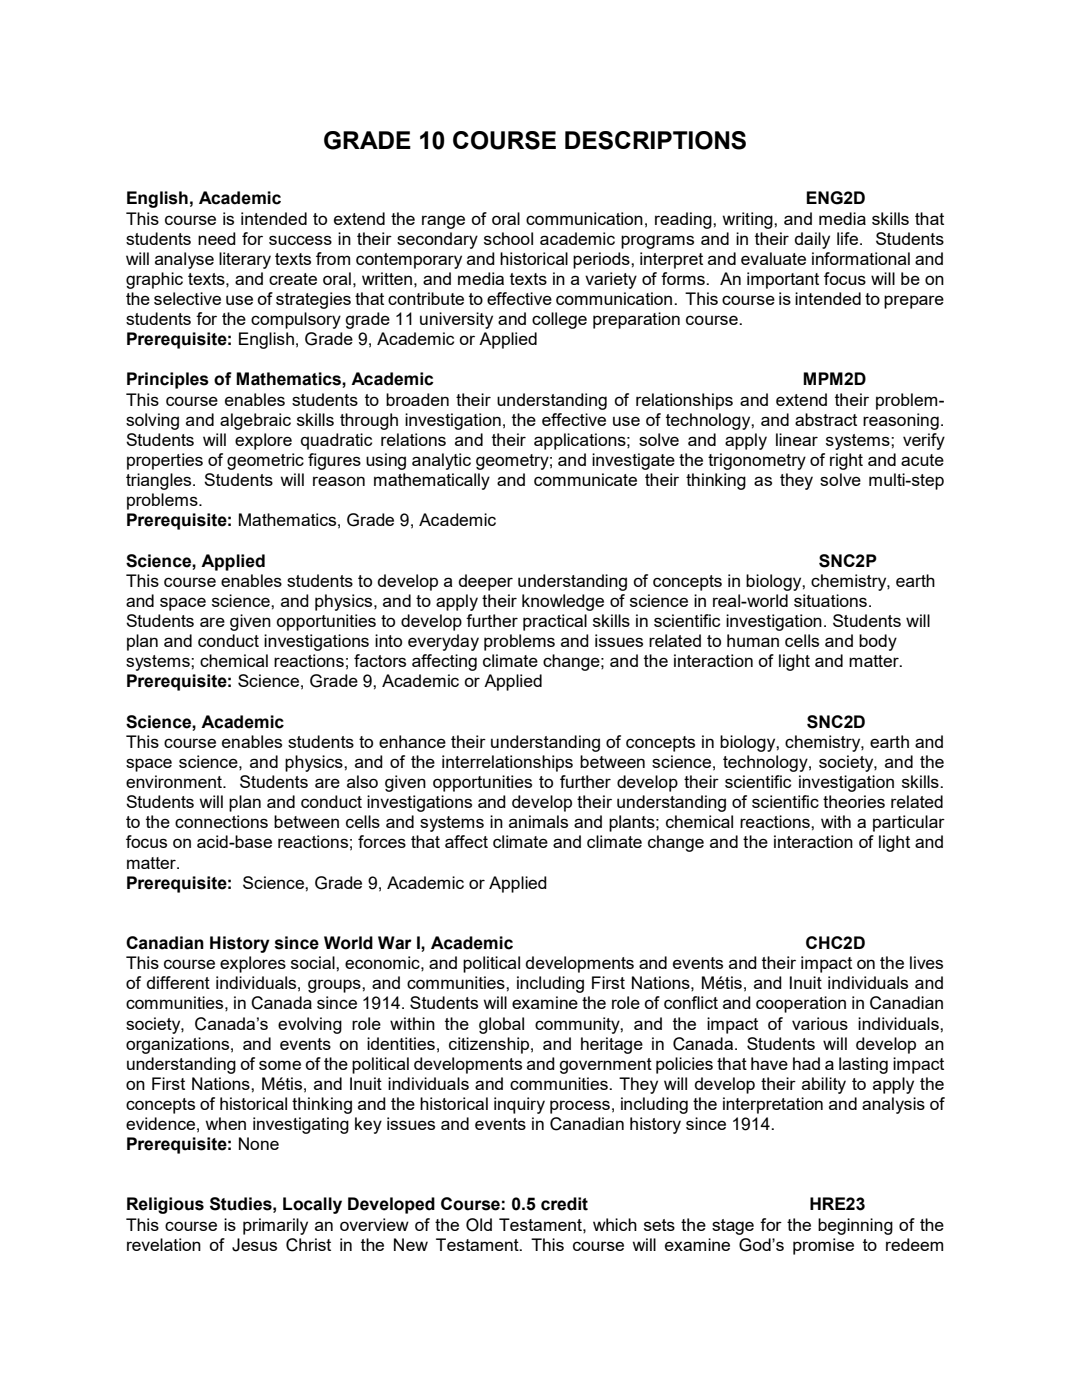 This image has width=1071, height=1386. What do you see at coordinates (217, 238) in the image?
I see `need` at bounding box center [217, 238].
